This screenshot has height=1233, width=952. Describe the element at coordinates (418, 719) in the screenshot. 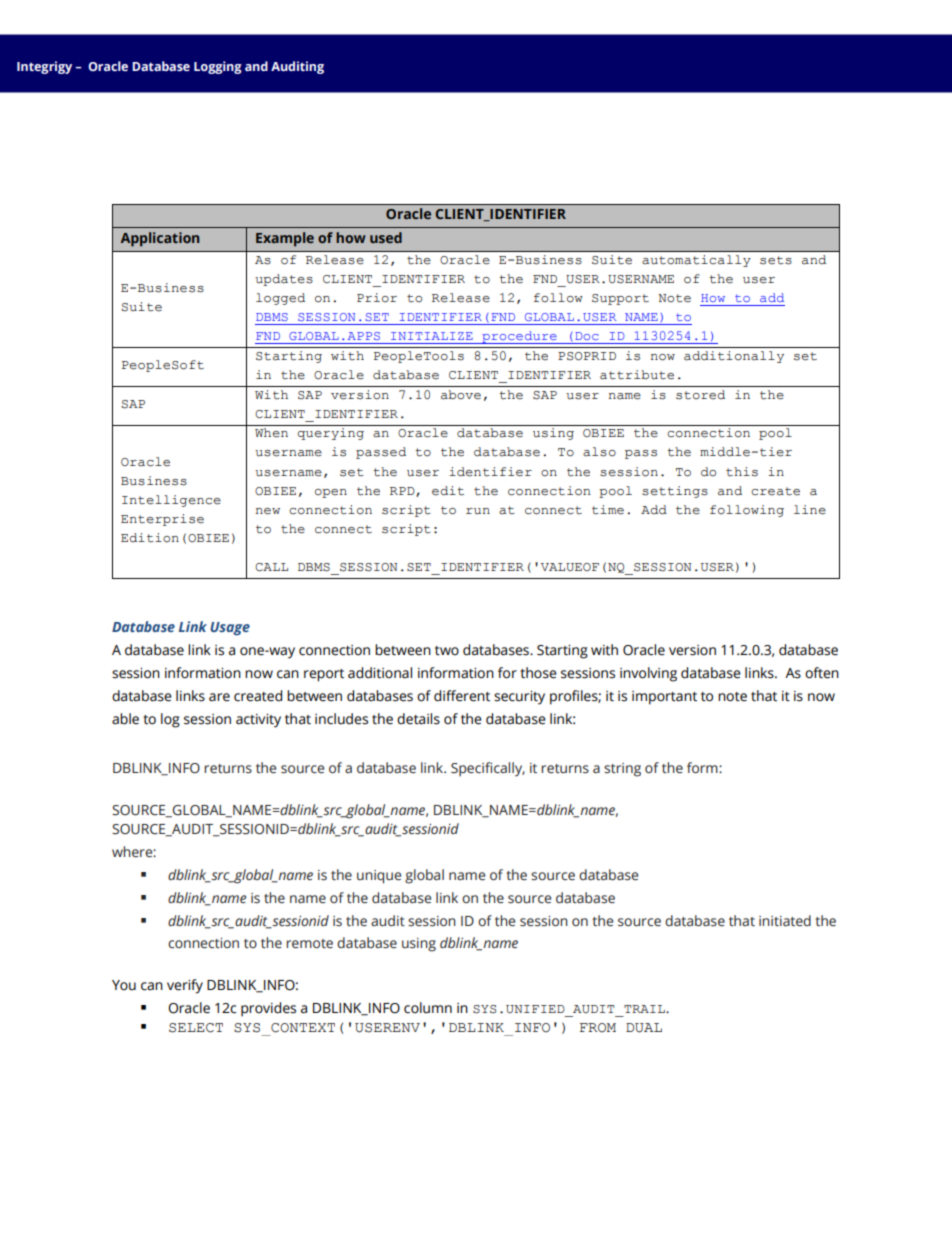

I see `details` at that location.
